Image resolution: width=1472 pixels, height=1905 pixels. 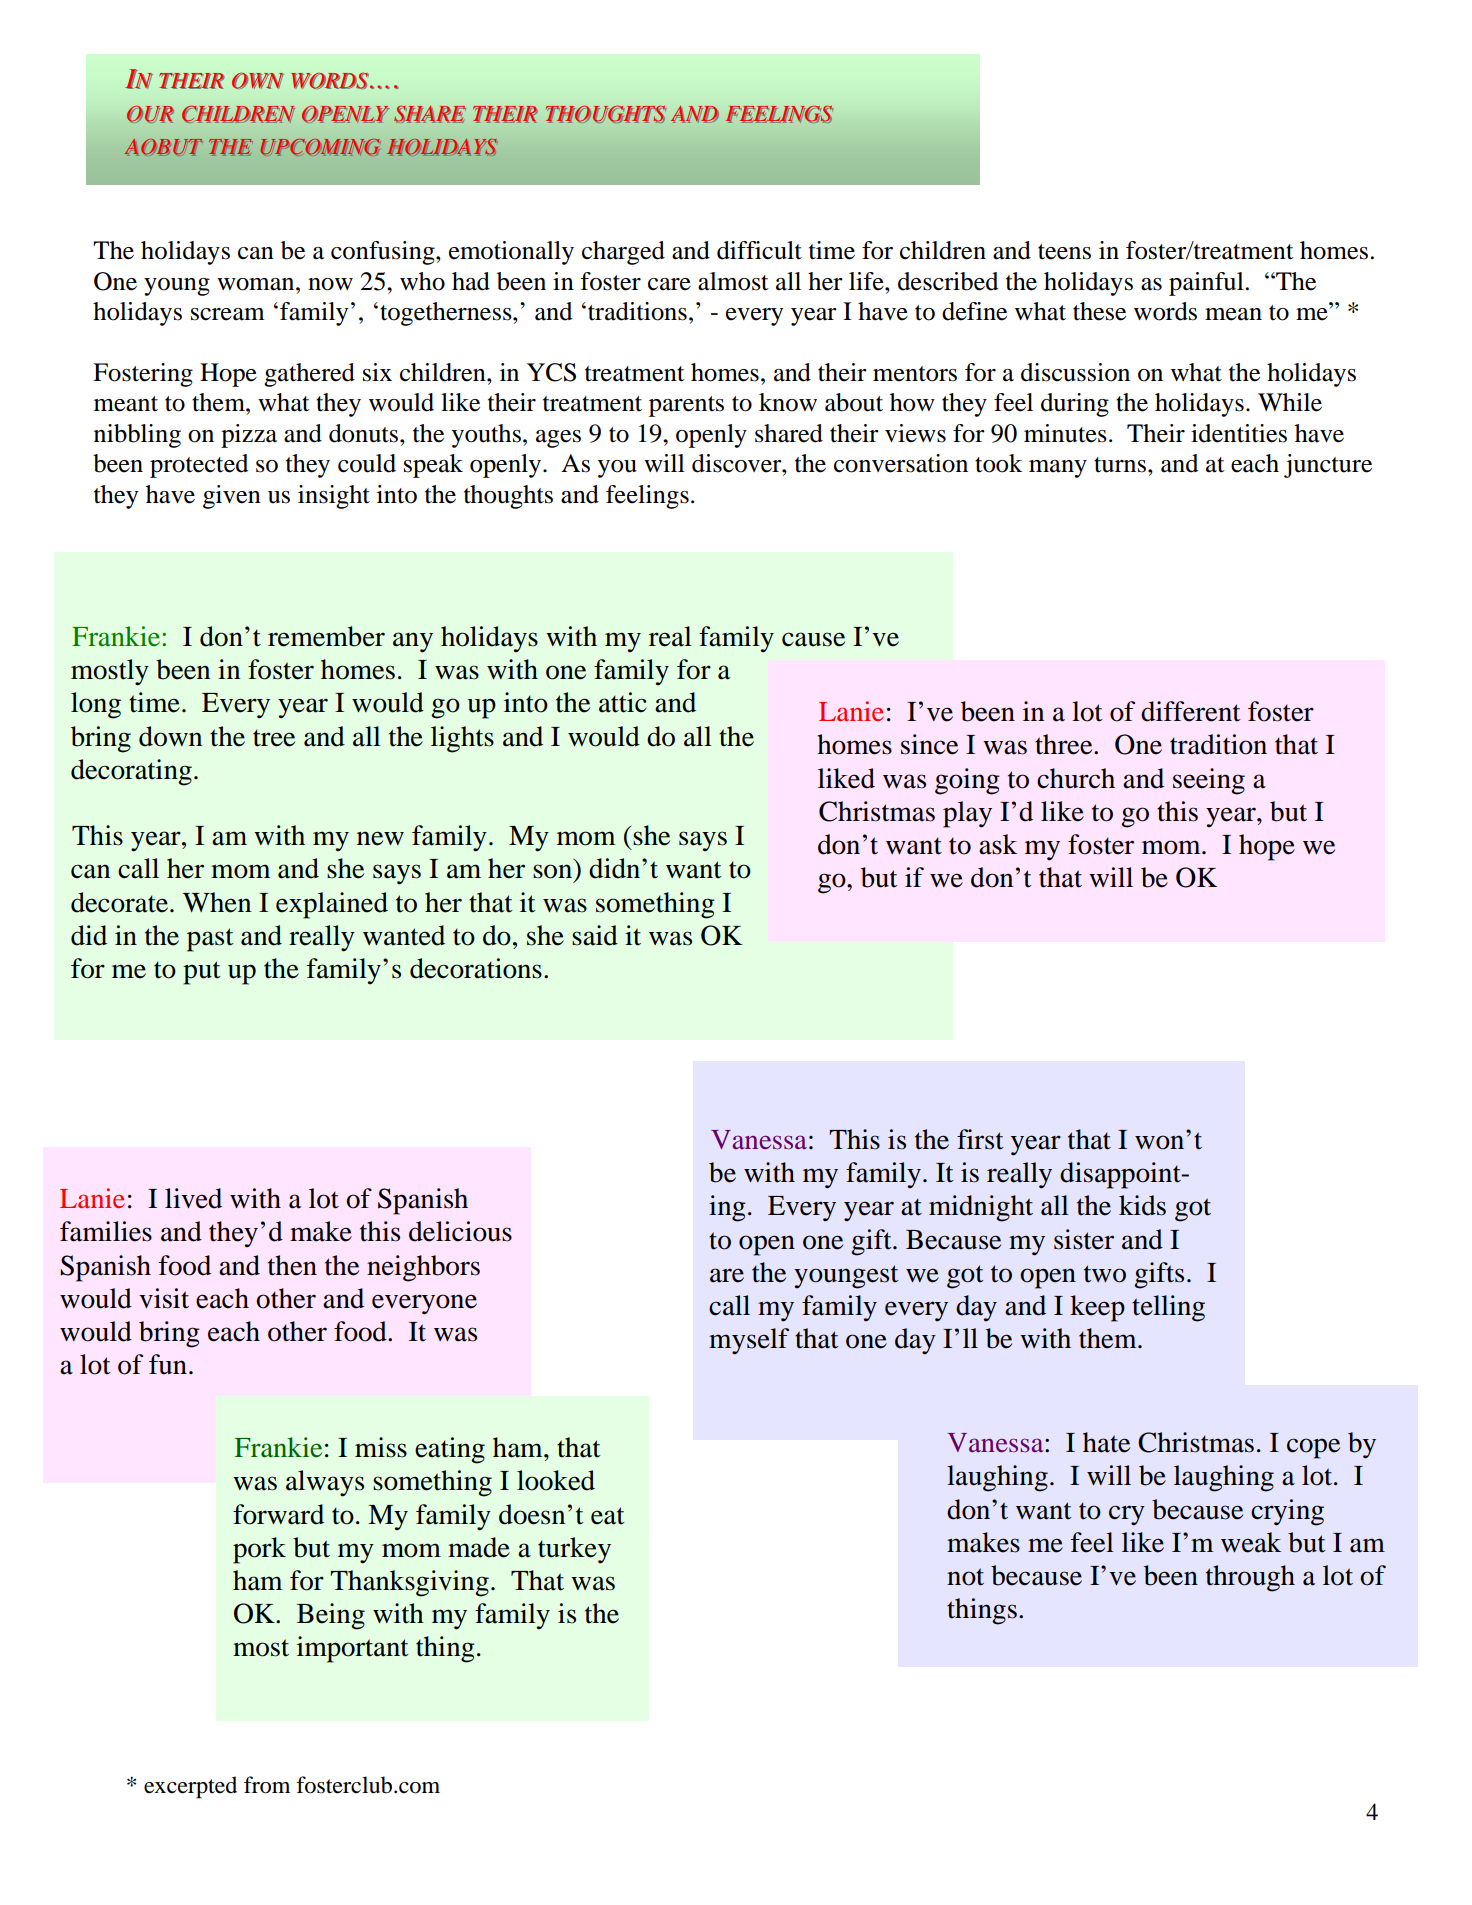 I want to click on different, so click(x=1191, y=711).
